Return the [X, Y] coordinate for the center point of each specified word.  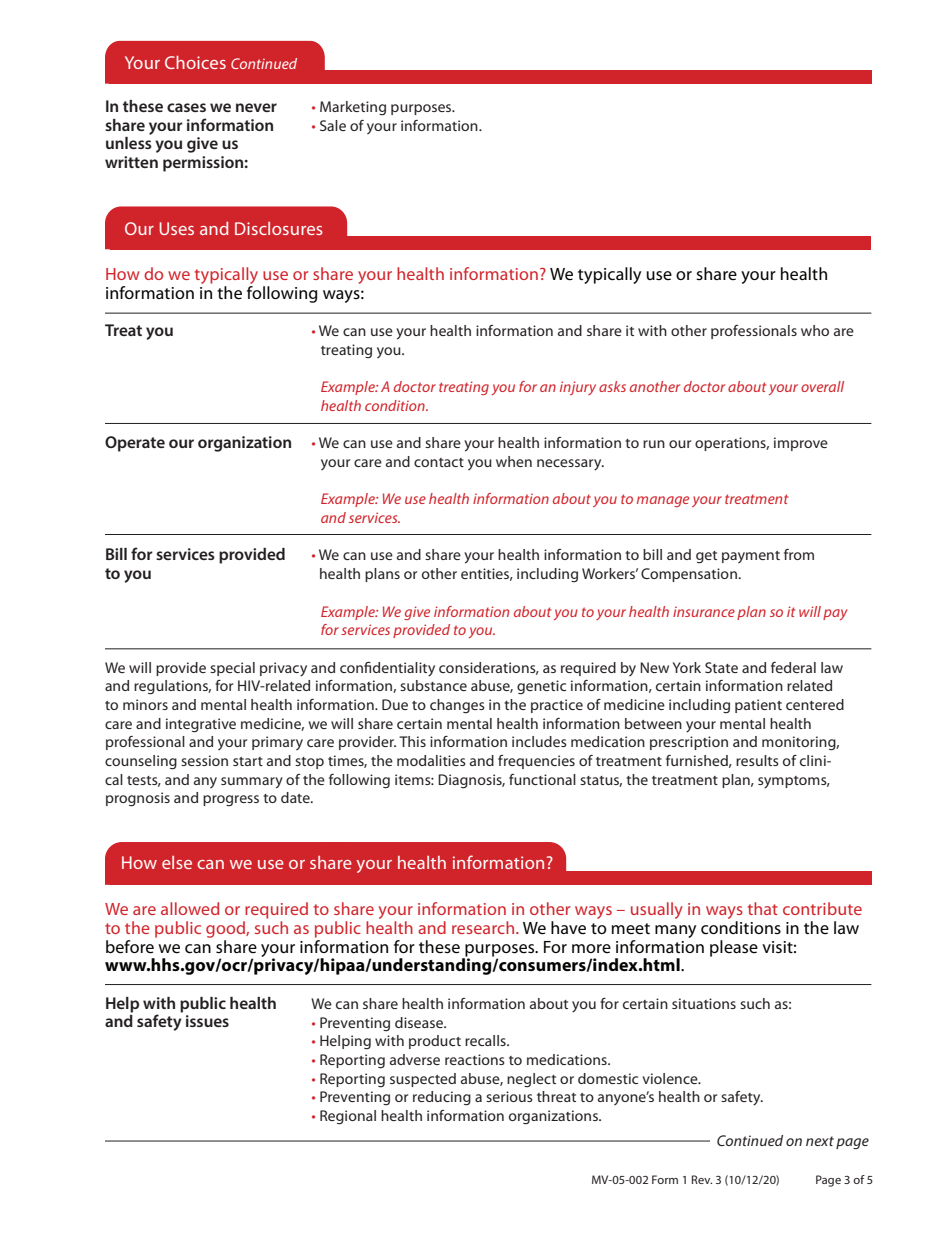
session [204, 760]
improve [801, 444]
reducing [442, 1098]
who [815, 330]
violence [671, 1078]
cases [186, 107]
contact [439, 462]
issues [207, 1021]
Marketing [353, 108]
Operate [135, 444]
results [757, 760]
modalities [431, 760]
